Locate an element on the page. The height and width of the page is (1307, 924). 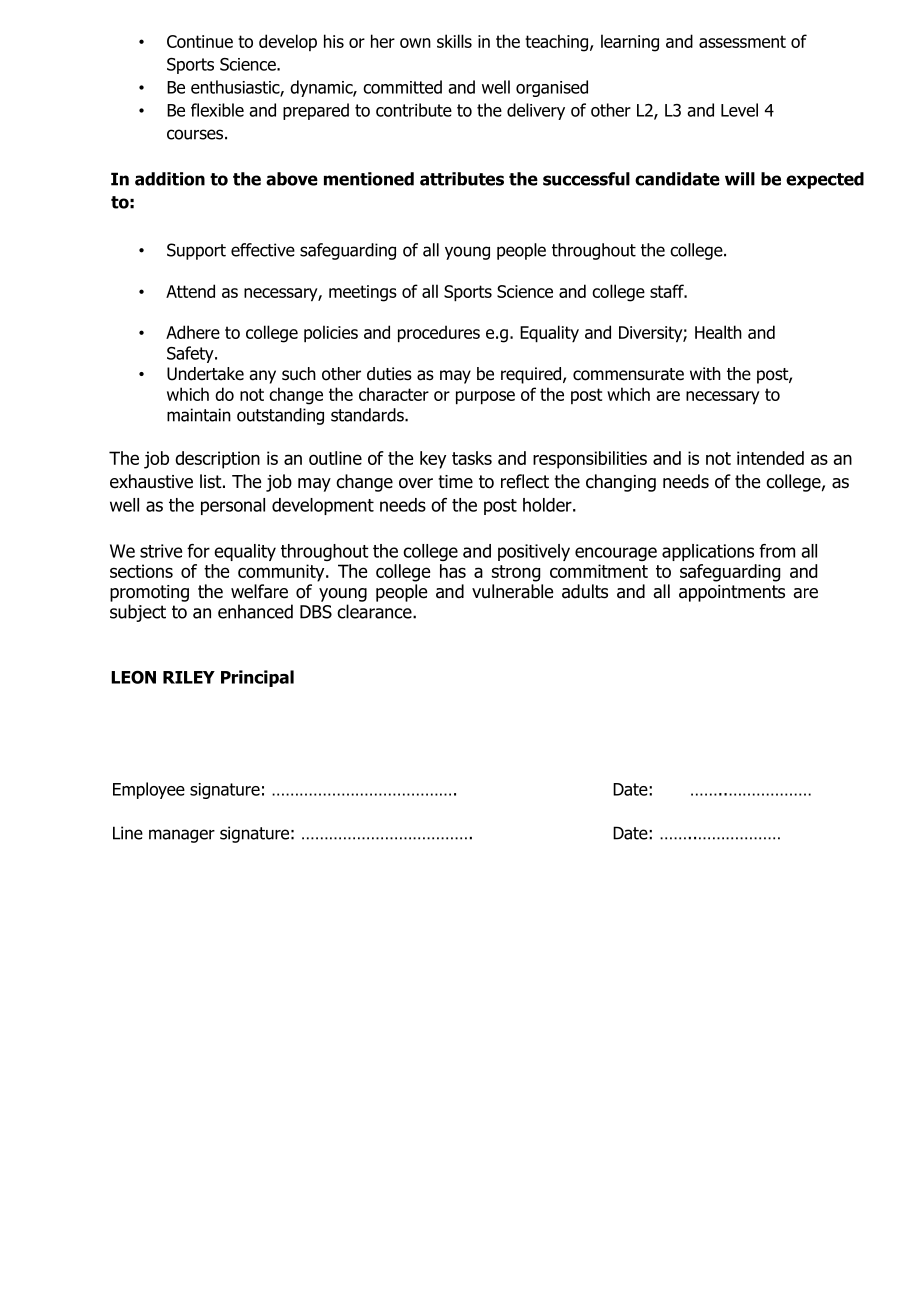
manager is located at coordinates (182, 836).
